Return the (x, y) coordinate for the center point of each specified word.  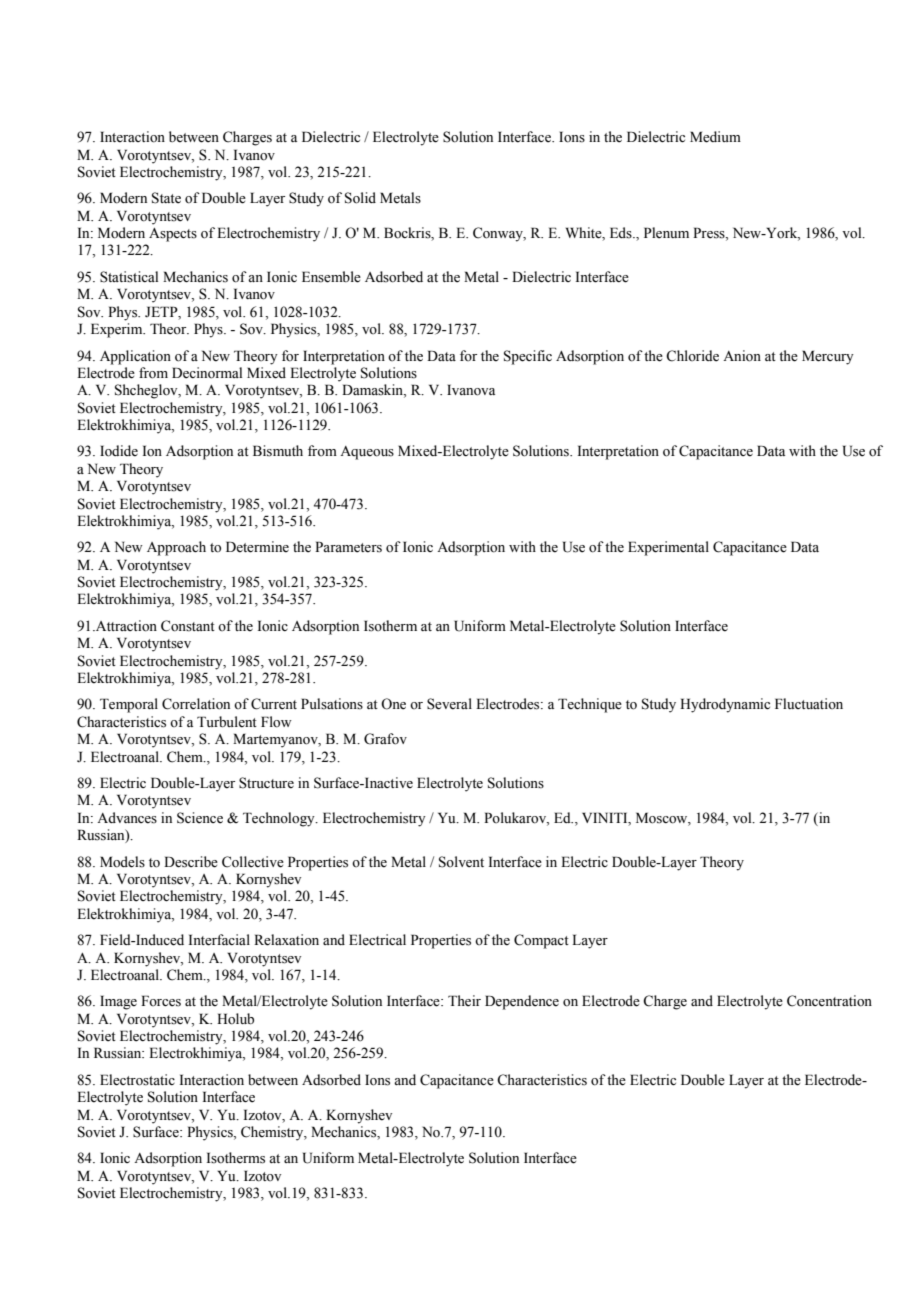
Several (449, 704)
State (166, 198)
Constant (188, 626)
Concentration (829, 1001)
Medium (715, 137)
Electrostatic (137, 1080)
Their (464, 1001)
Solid (360, 198)
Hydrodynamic (725, 705)
